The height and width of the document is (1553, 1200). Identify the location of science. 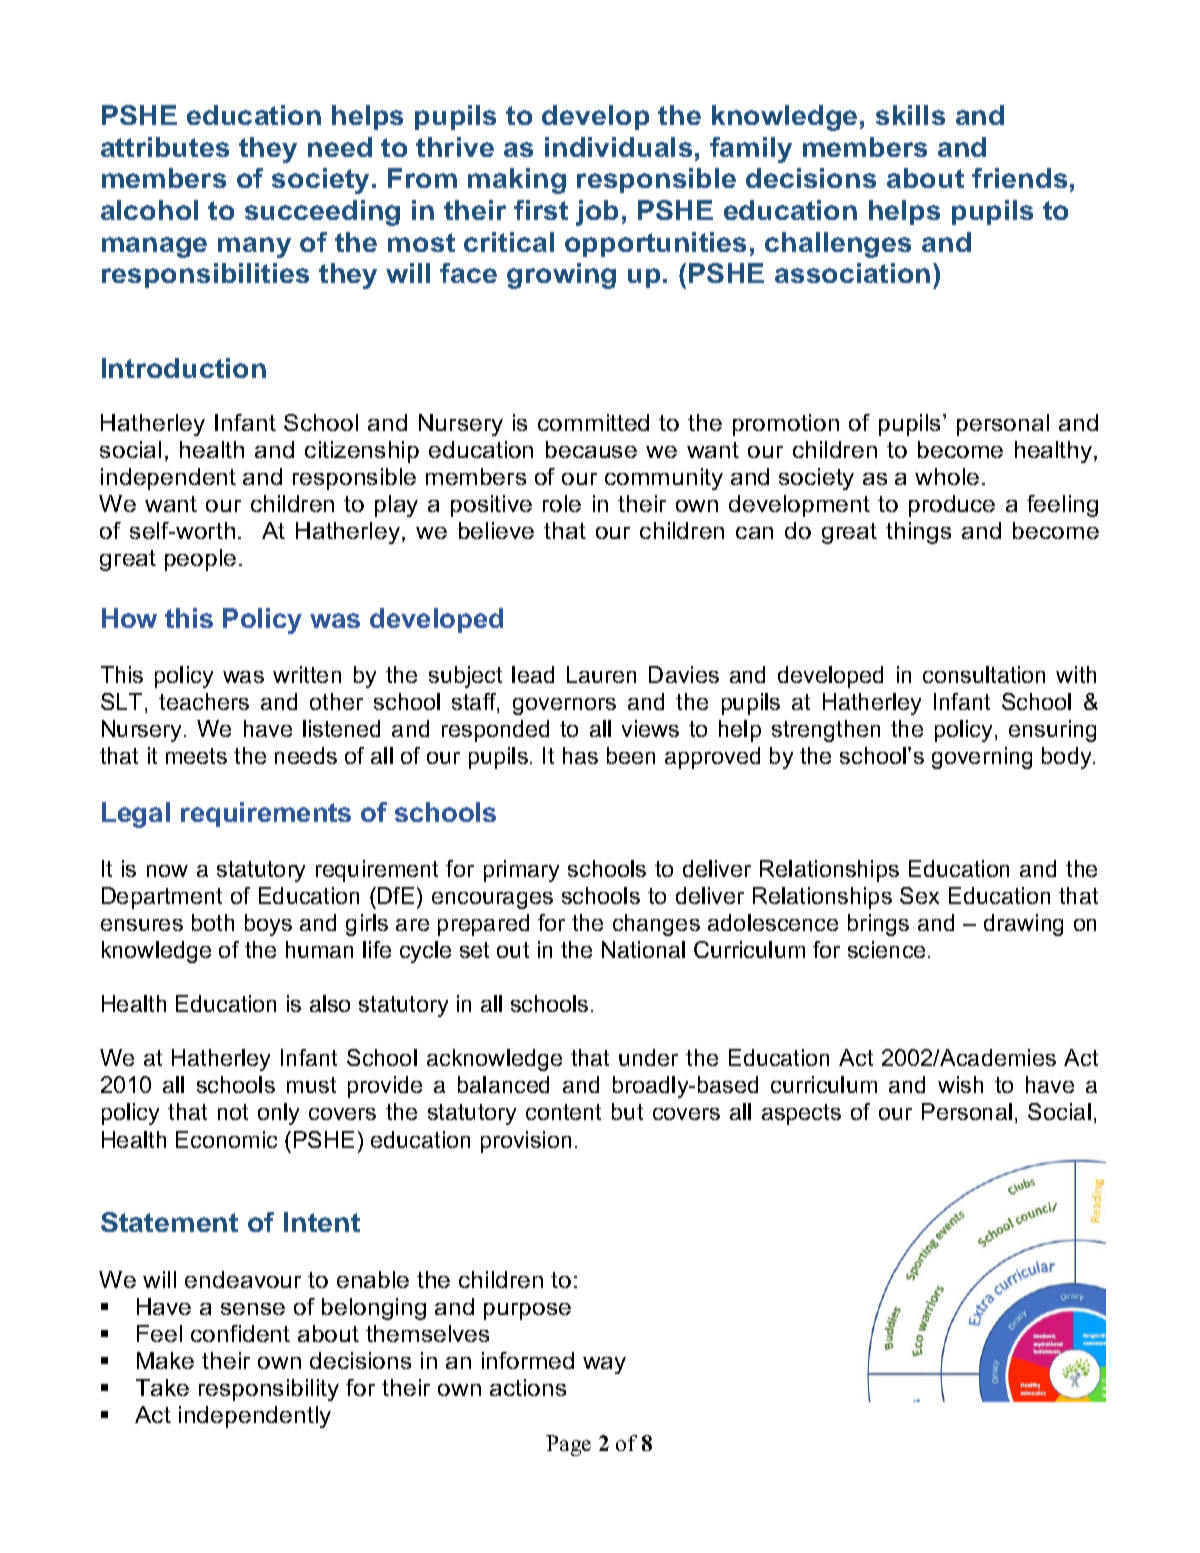
(886, 949).
